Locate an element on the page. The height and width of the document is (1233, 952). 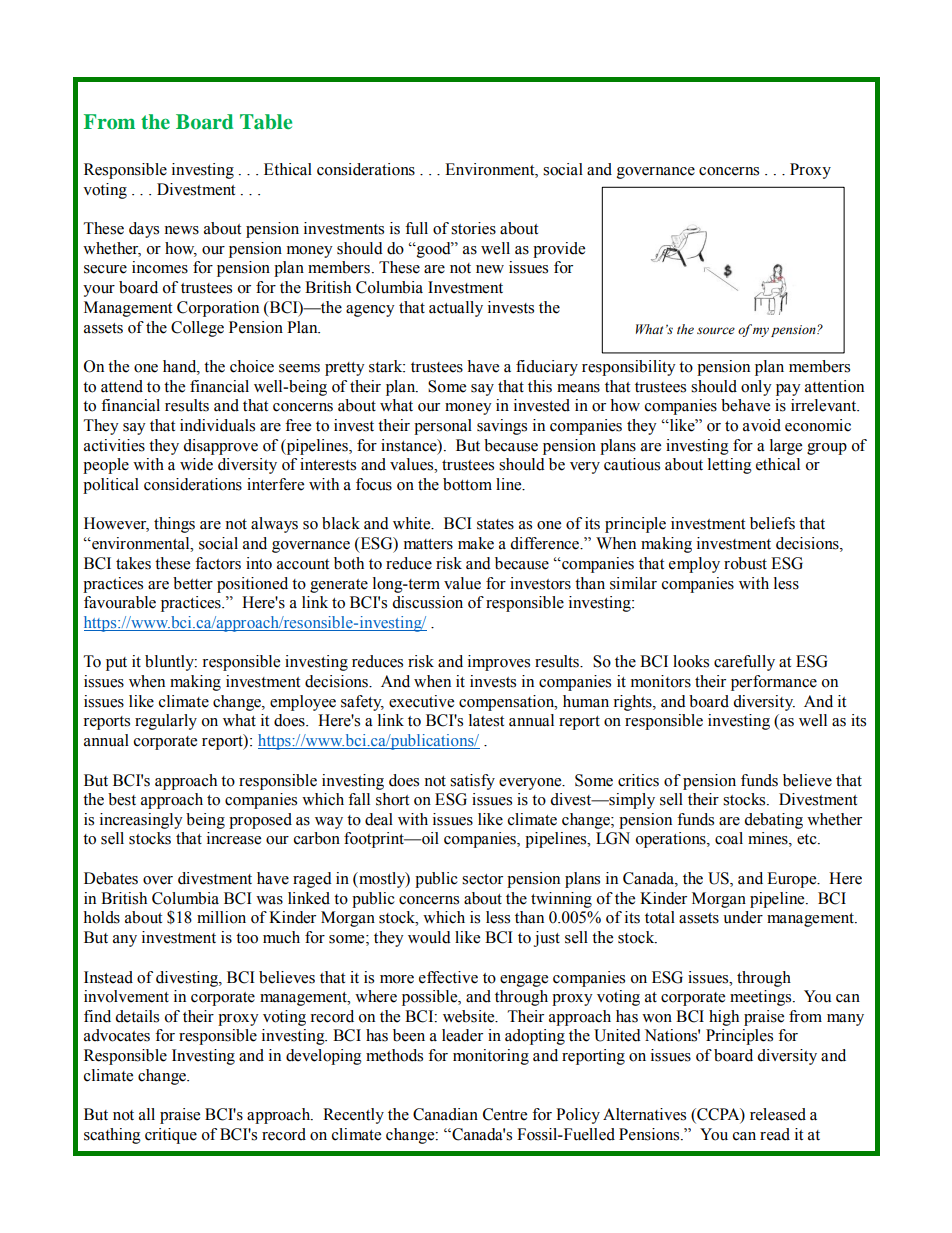
Table is located at coordinates (266, 121).
